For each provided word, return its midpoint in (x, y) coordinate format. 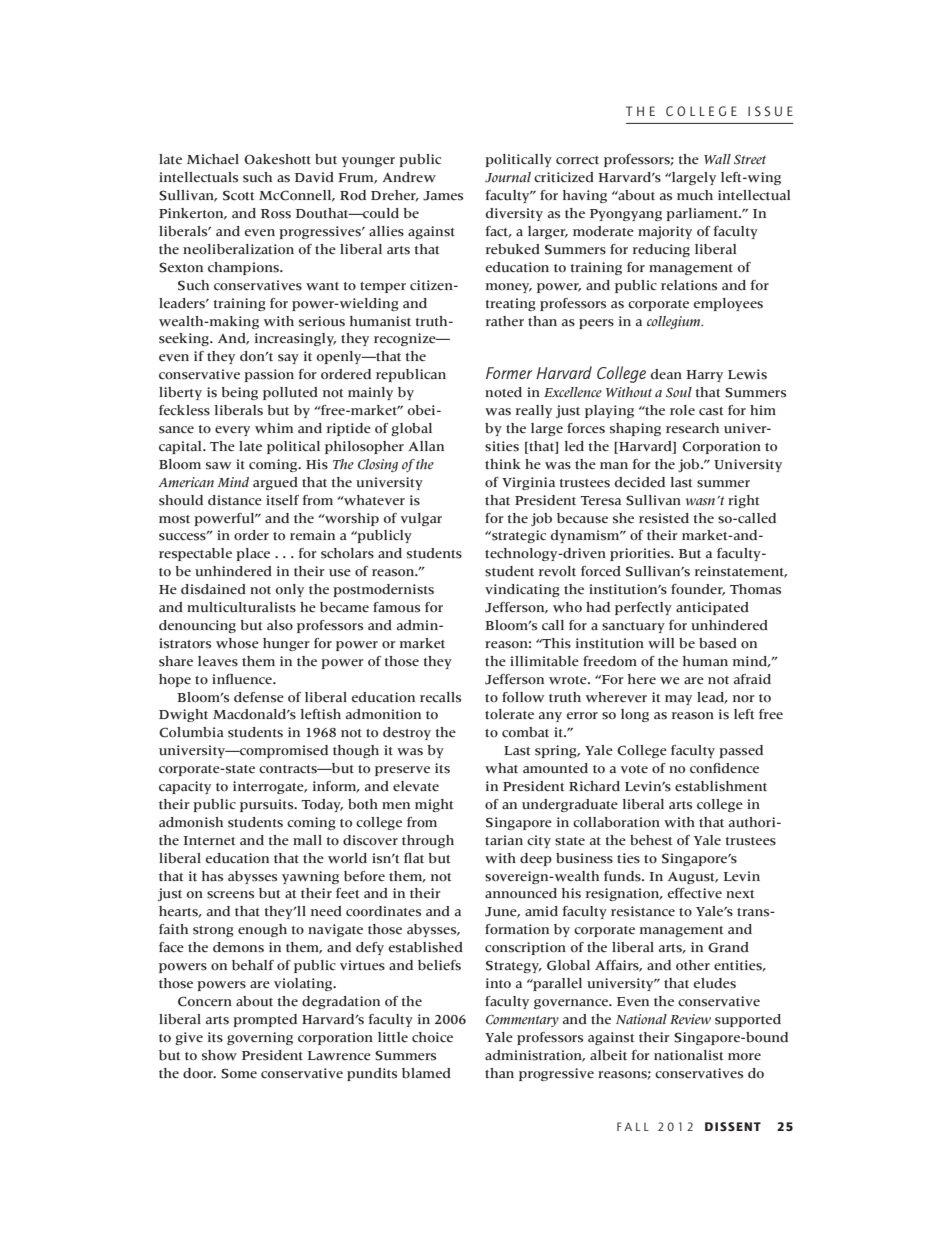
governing (260, 1038)
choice (432, 1037)
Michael (213, 159)
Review (690, 1019)
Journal (508, 177)
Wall (717, 159)
